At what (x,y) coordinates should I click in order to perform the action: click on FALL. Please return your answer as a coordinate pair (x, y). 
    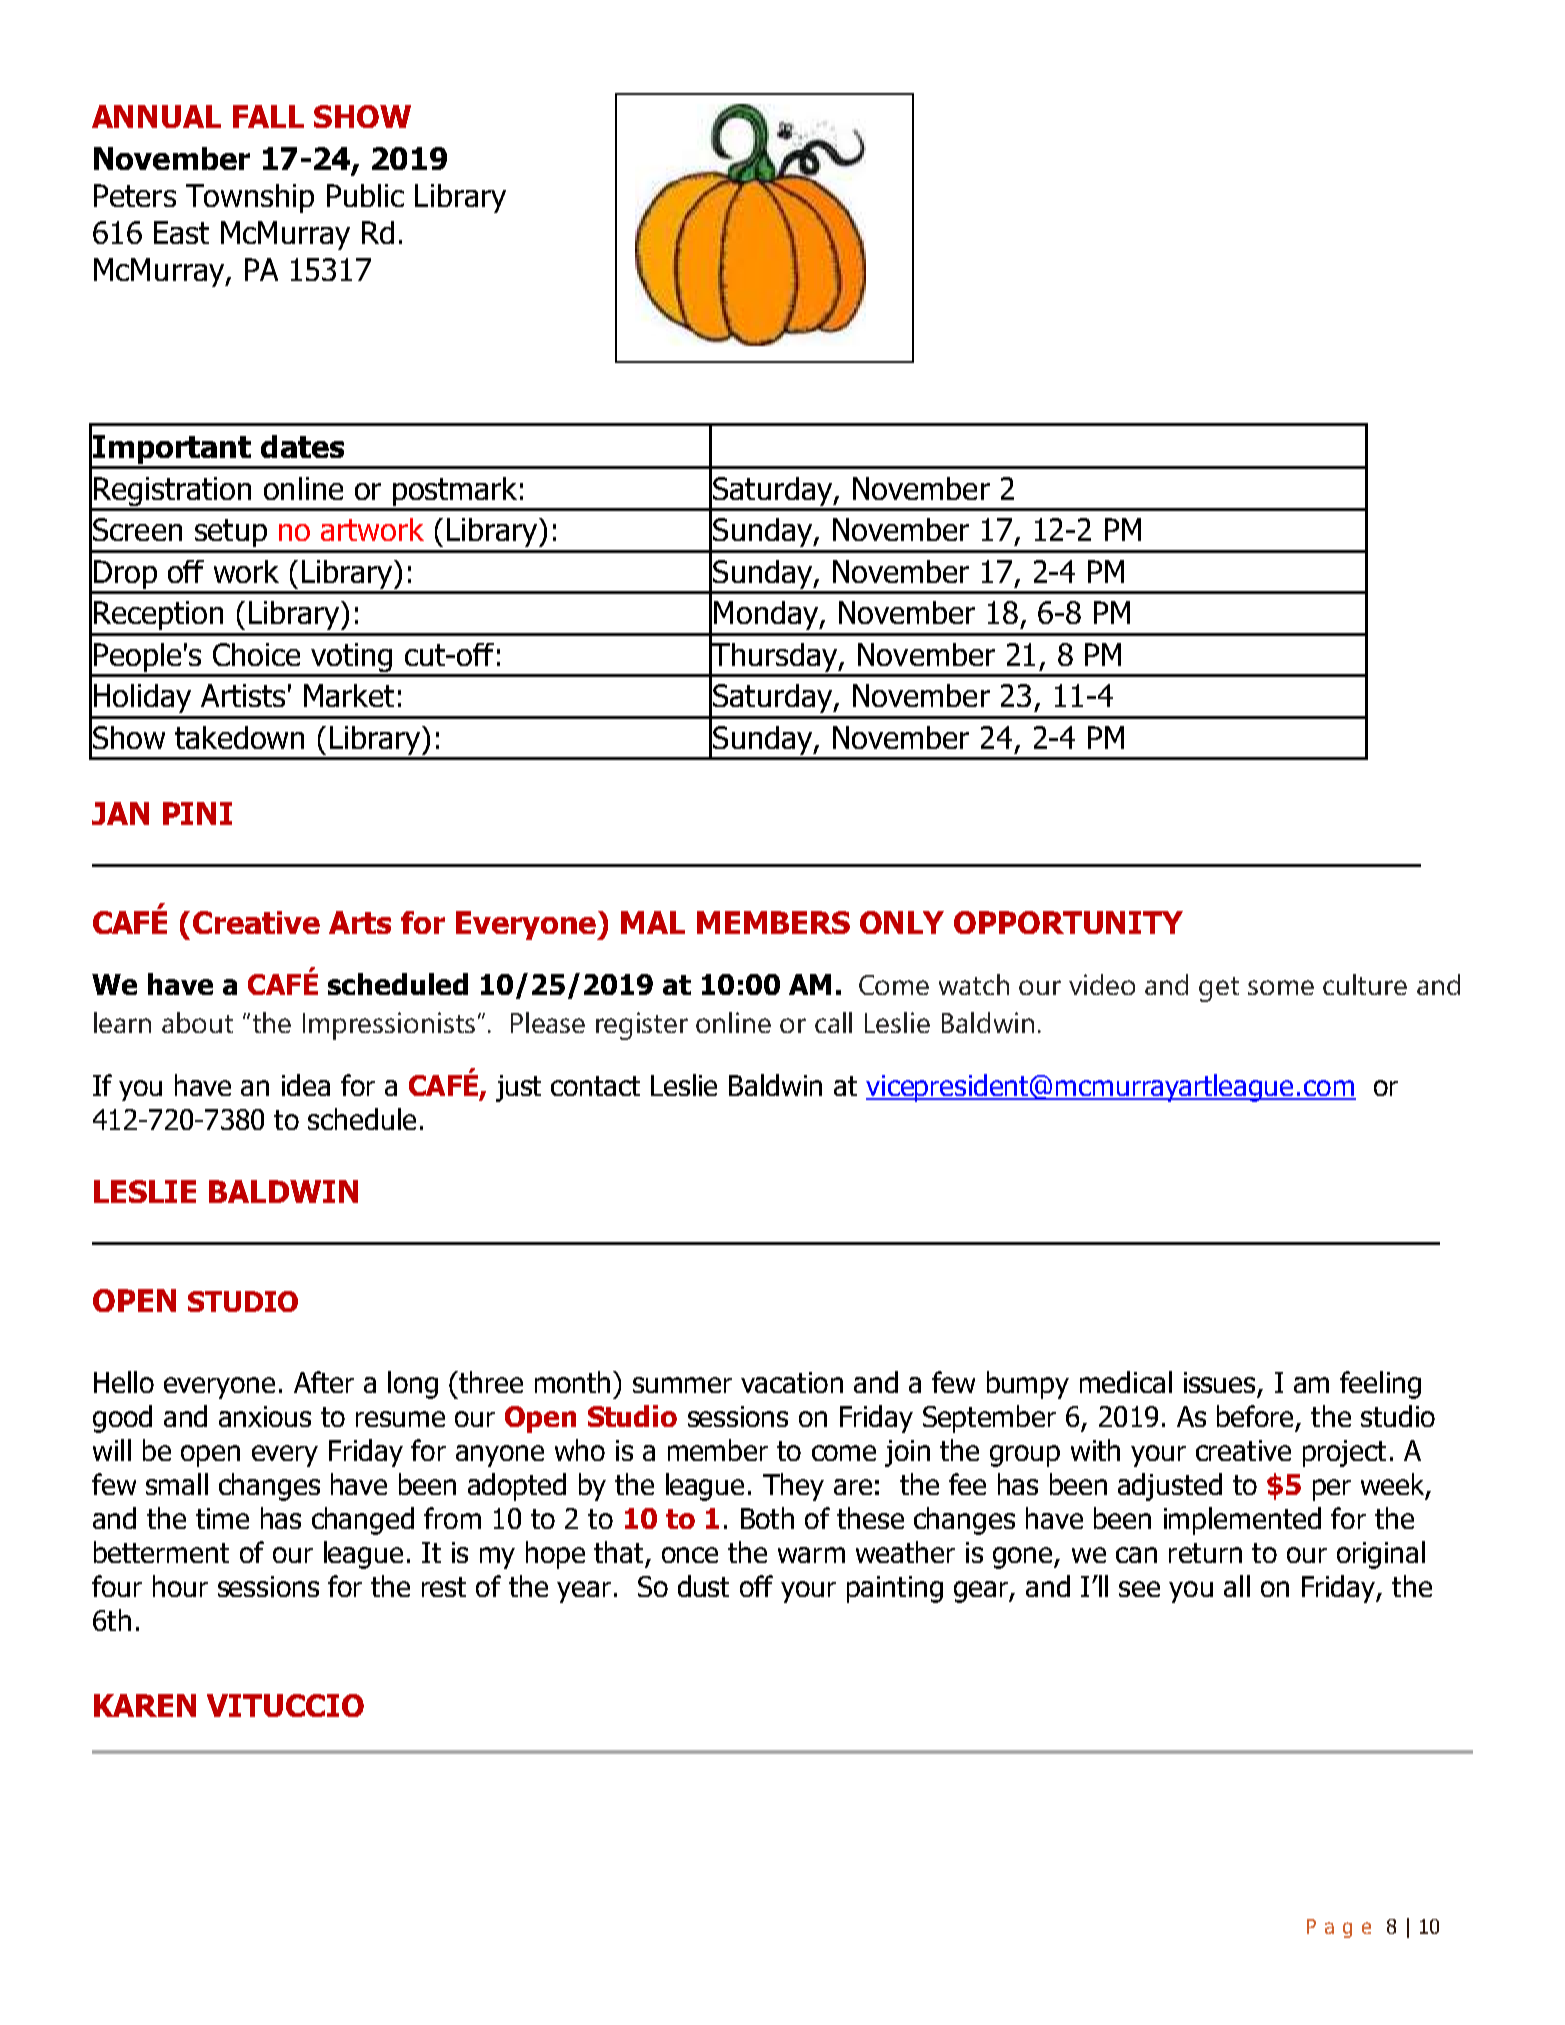
    Looking at the image, I should click on (268, 116).
